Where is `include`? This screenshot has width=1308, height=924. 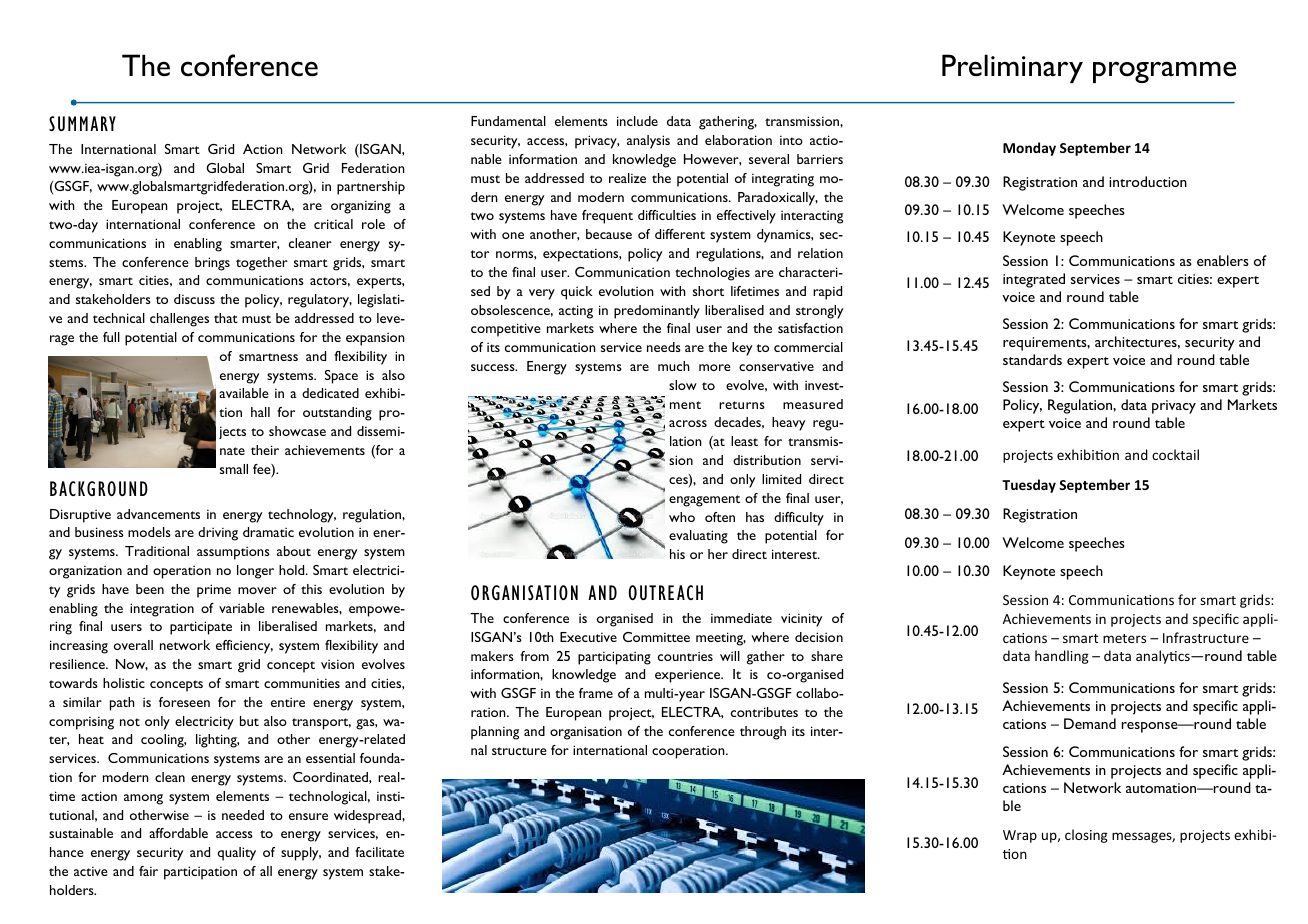
include is located at coordinates (637, 121).
